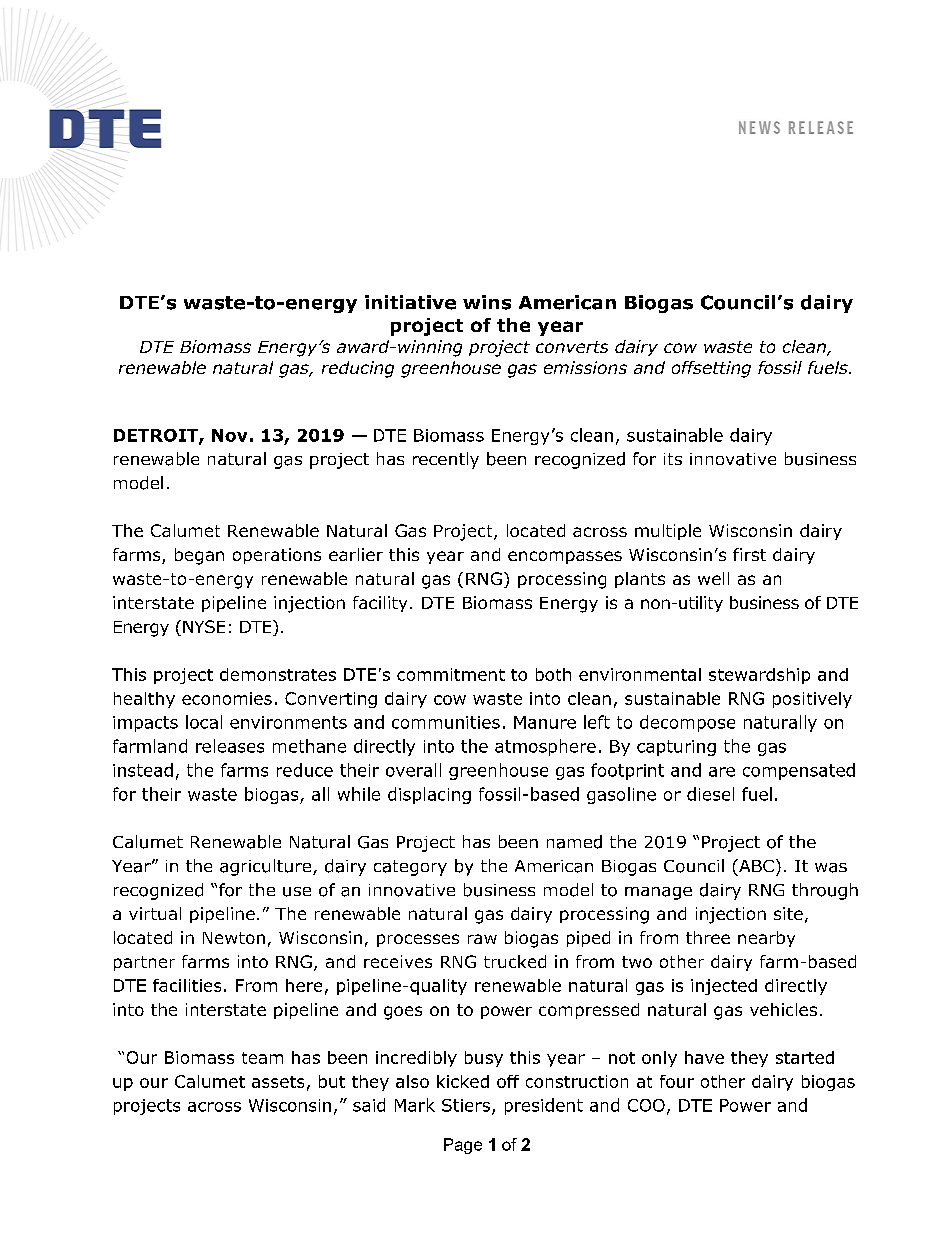  Describe the element at coordinates (565, 557) in the image. I see `encompasses` at that location.
